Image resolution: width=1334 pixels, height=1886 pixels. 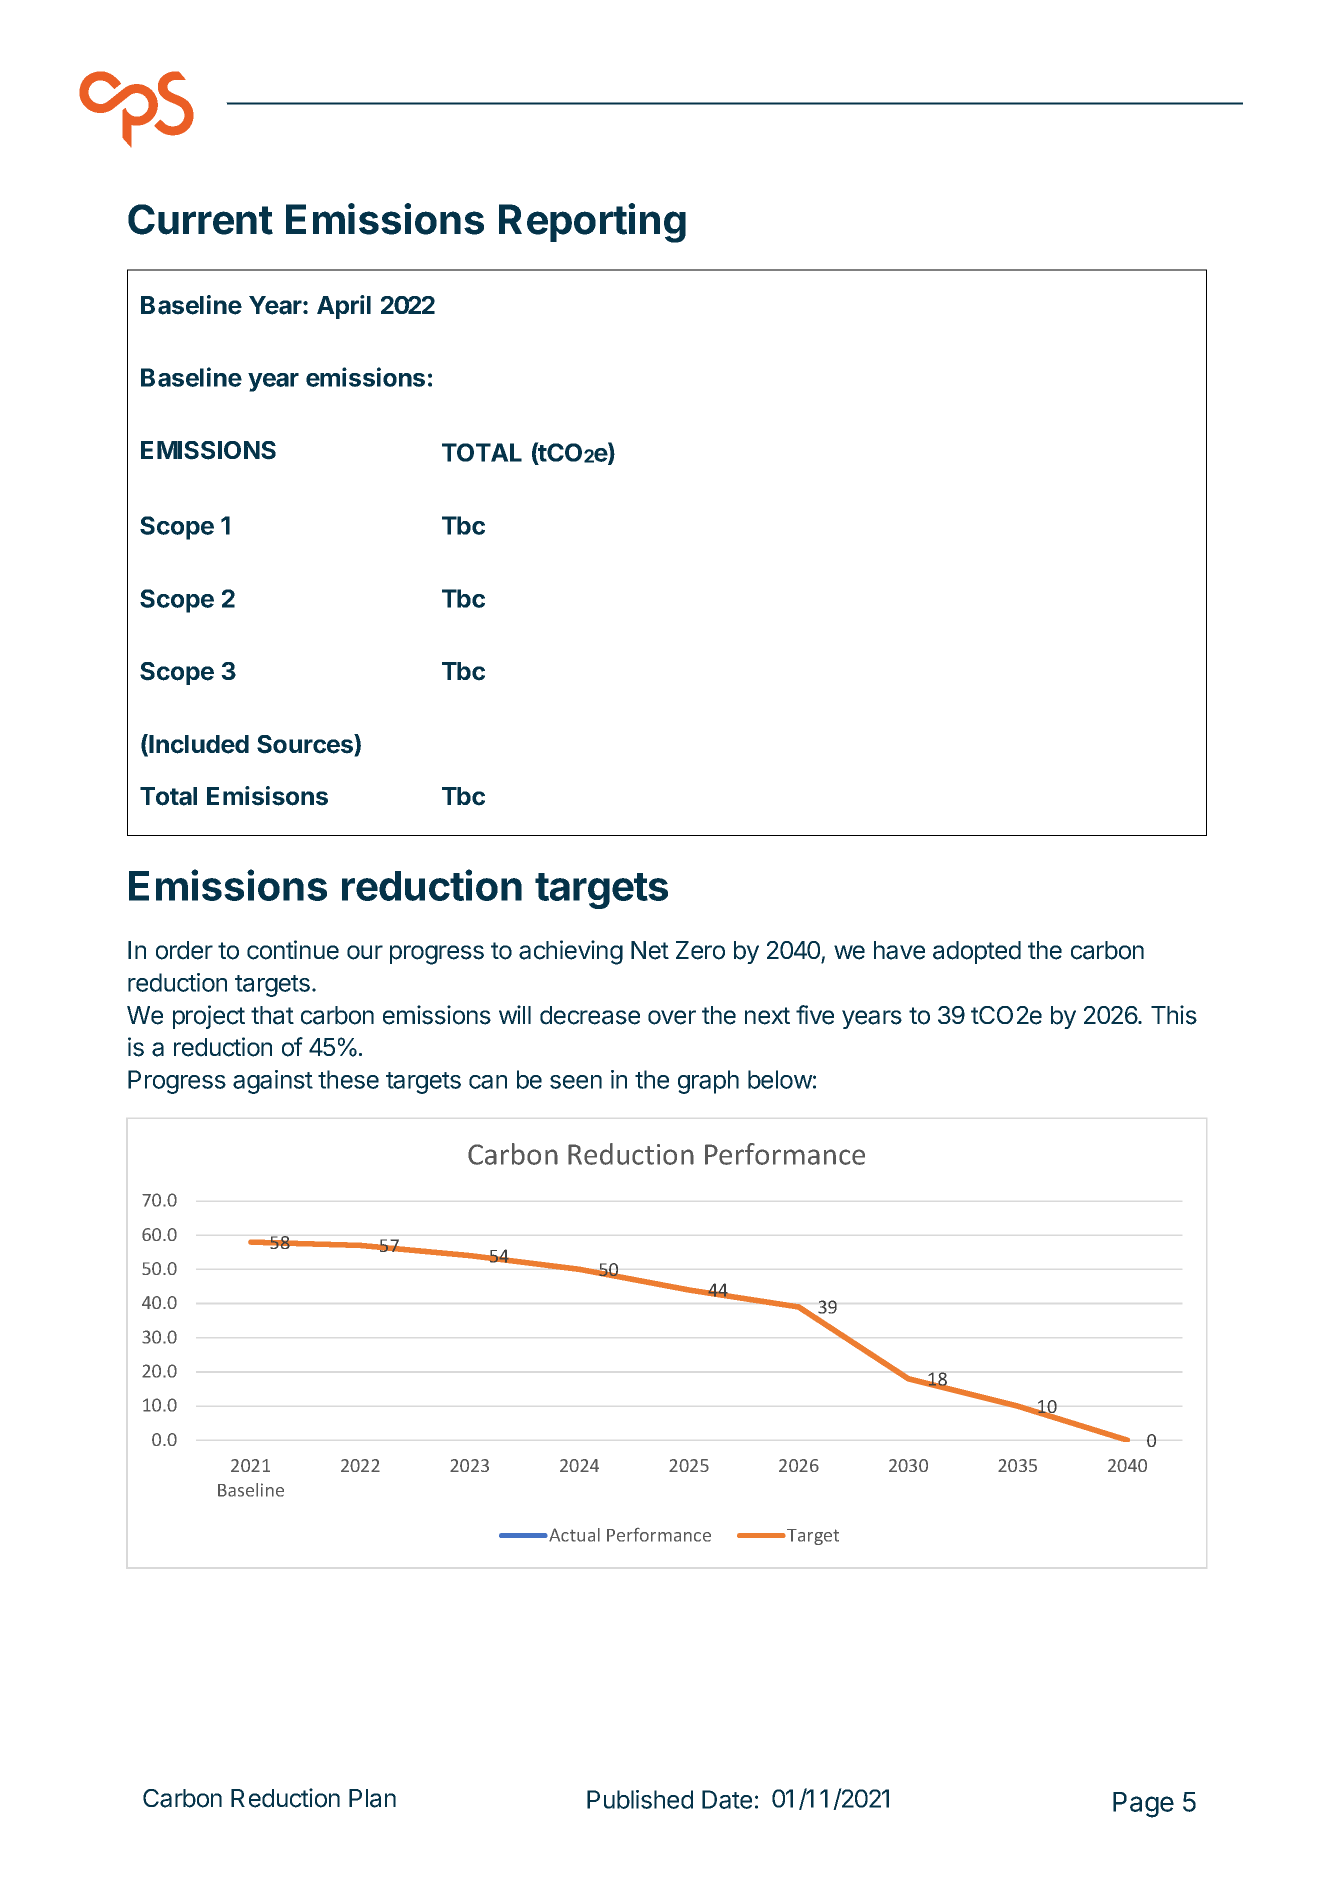 What do you see at coordinates (672, 1017) in the document?
I see `over` at bounding box center [672, 1017].
